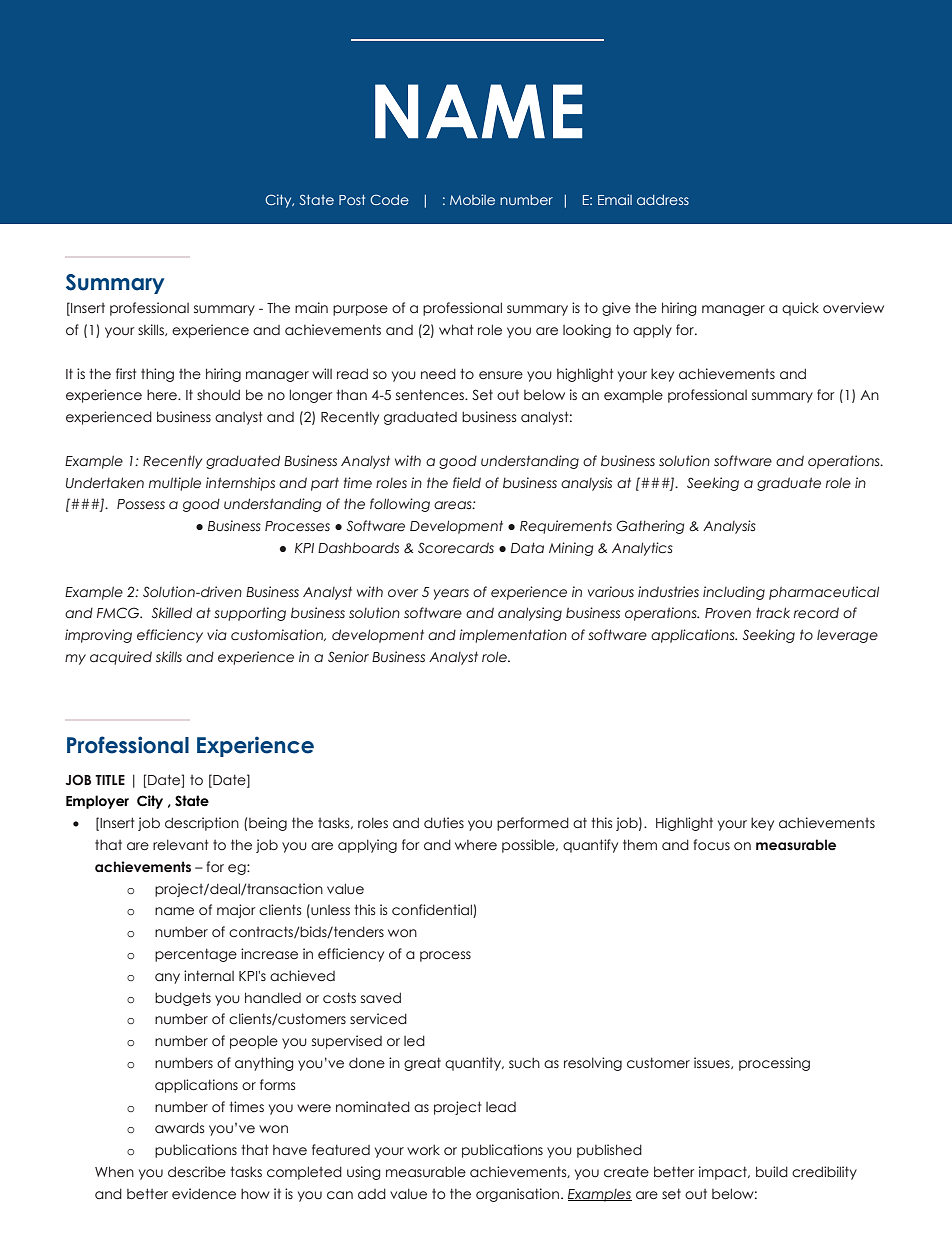 The height and width of the screenshot is (1233, 952). What do you see at coordinates (513, 636) in the screenshot?
I see `implementation` at bounding box center [513, 636].
